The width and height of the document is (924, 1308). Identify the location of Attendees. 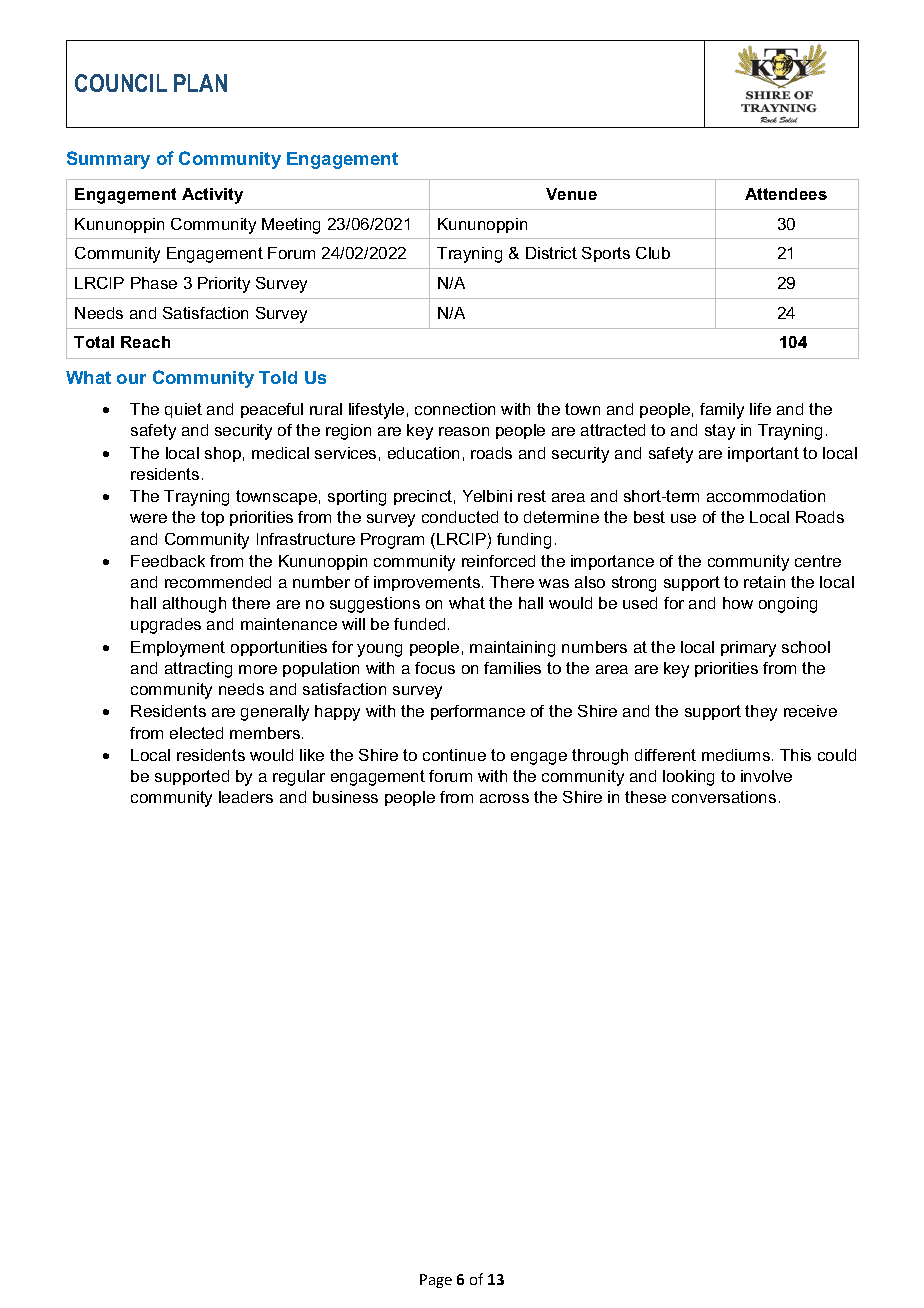
(786, 194).
